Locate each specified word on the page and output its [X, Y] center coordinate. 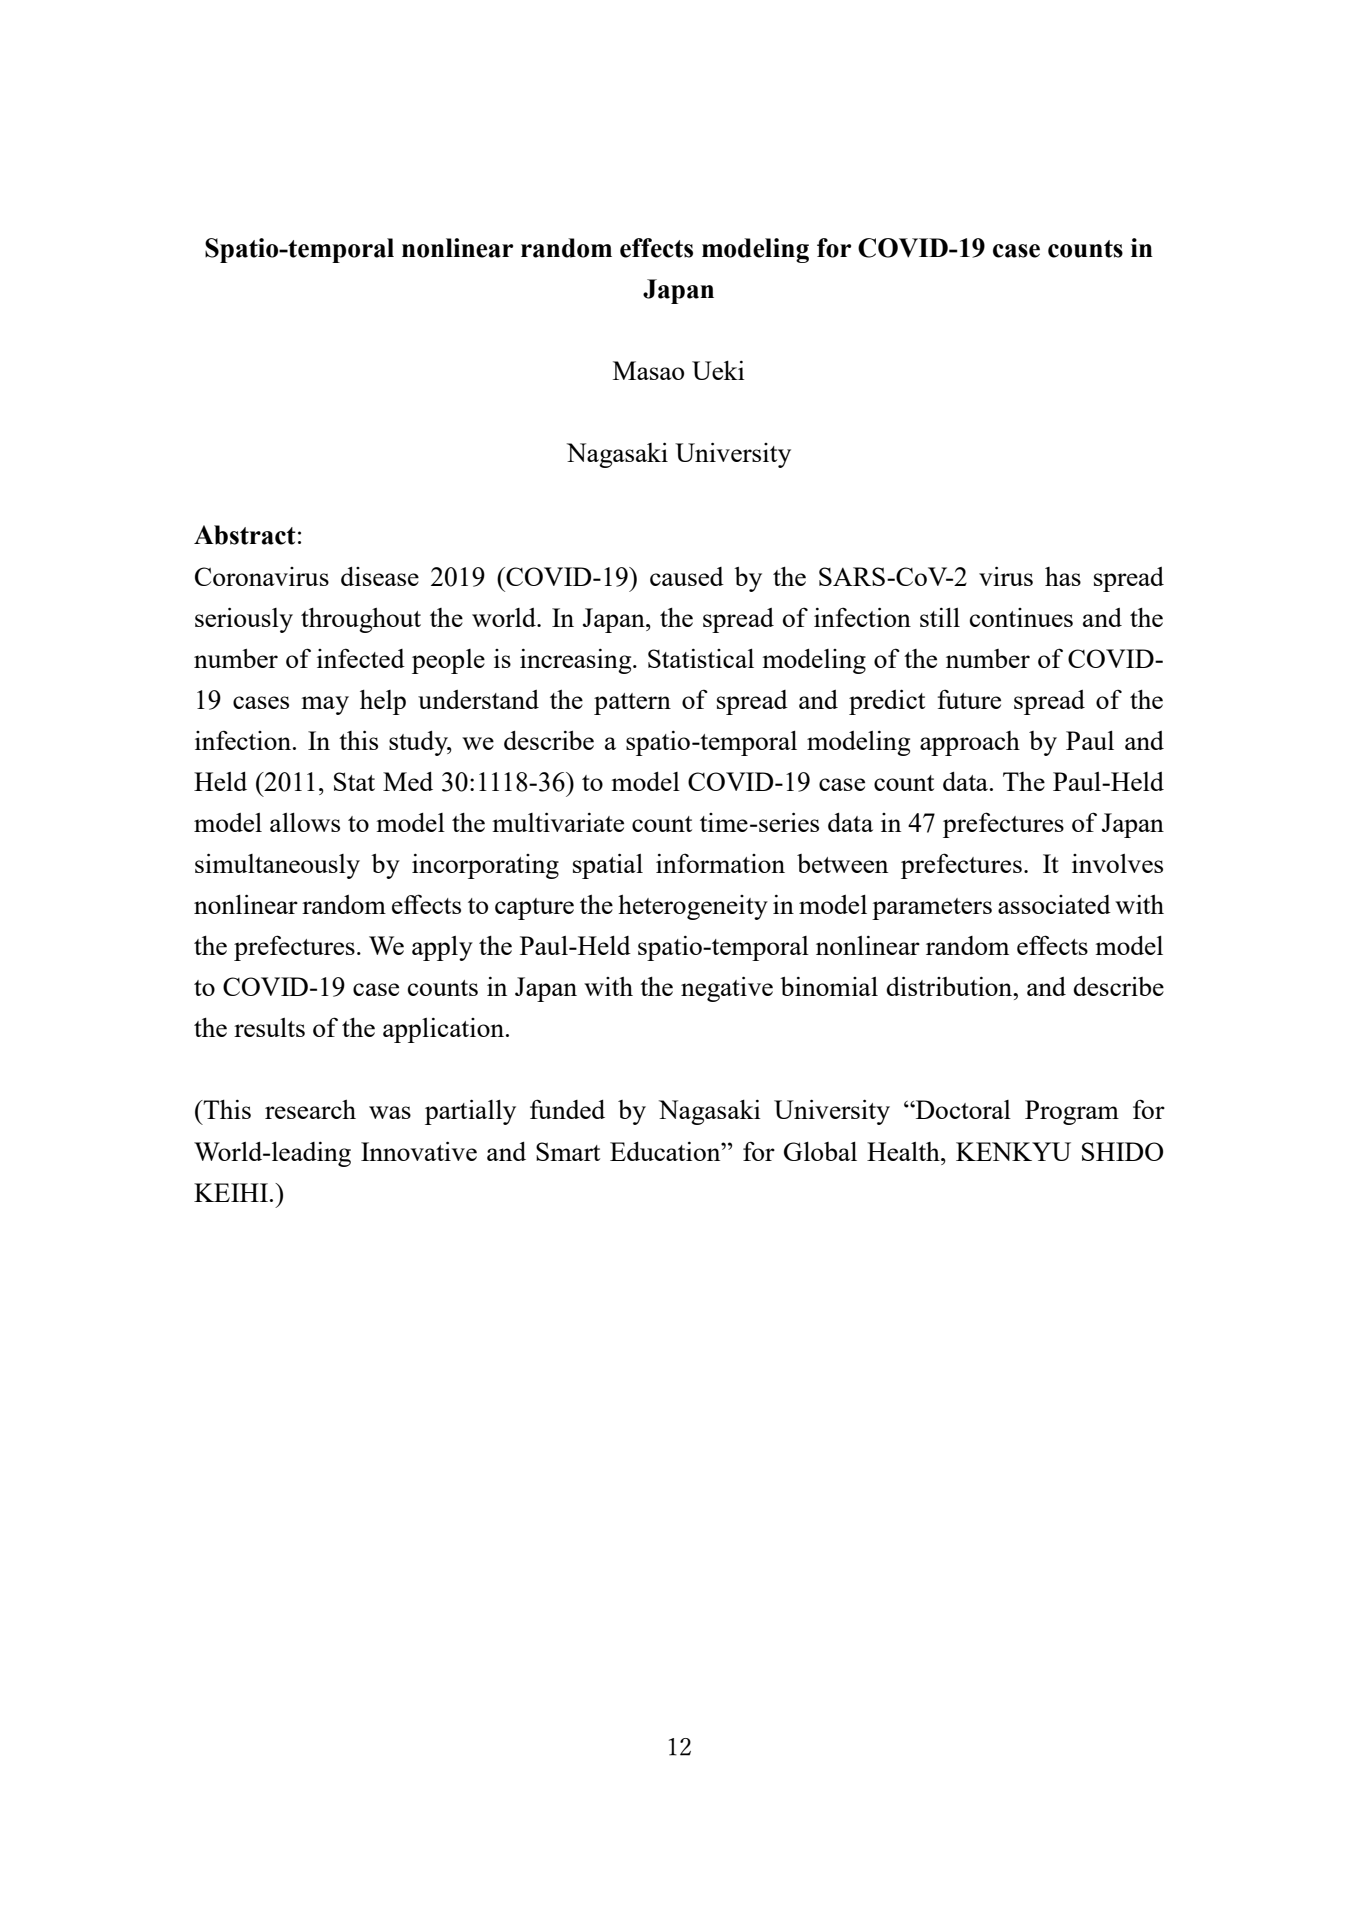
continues [1021, 617]
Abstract [245, 535]
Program [1072, 1112]
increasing [577, 661]
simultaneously [277, 866]
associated [1054, 904]
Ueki [718, 370]
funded [567, 1109]
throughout [361, 620]
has [1063, 576]
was [390, 1112]
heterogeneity [693, 907]
